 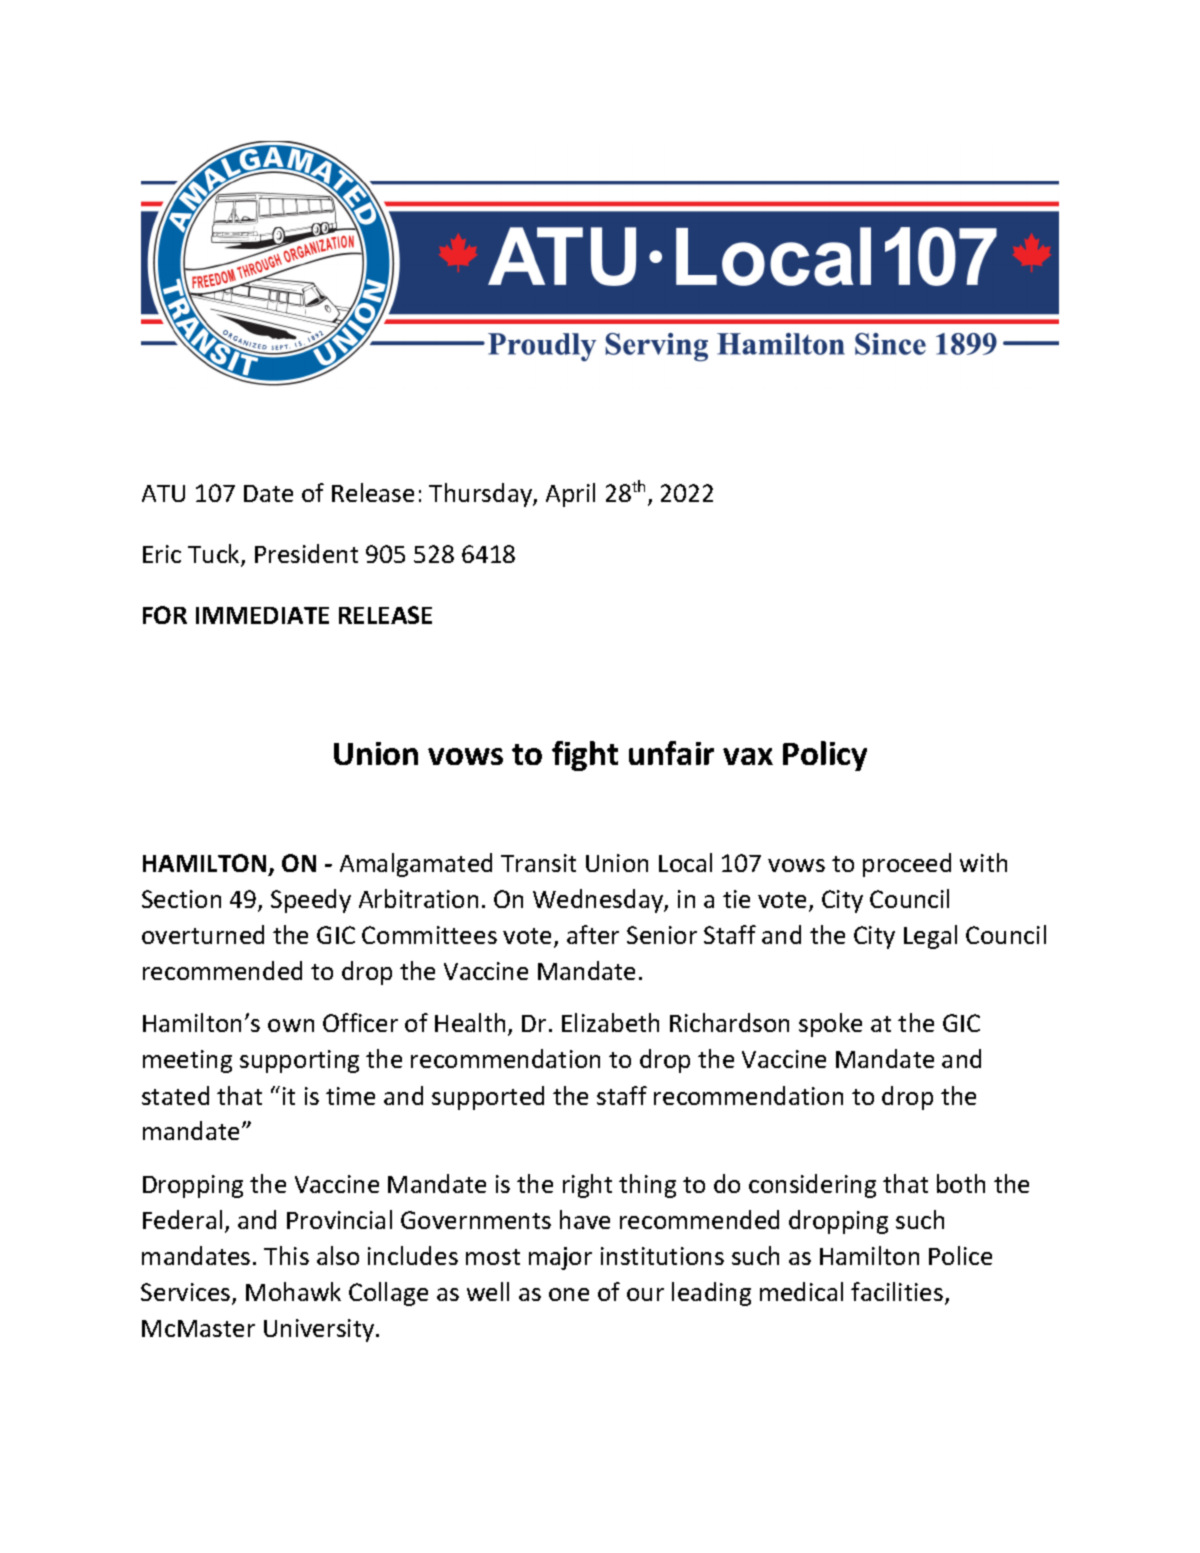 What do you see at coordinates (306, 553) in the page?
I see `President` at bounding box center [306, 553].
